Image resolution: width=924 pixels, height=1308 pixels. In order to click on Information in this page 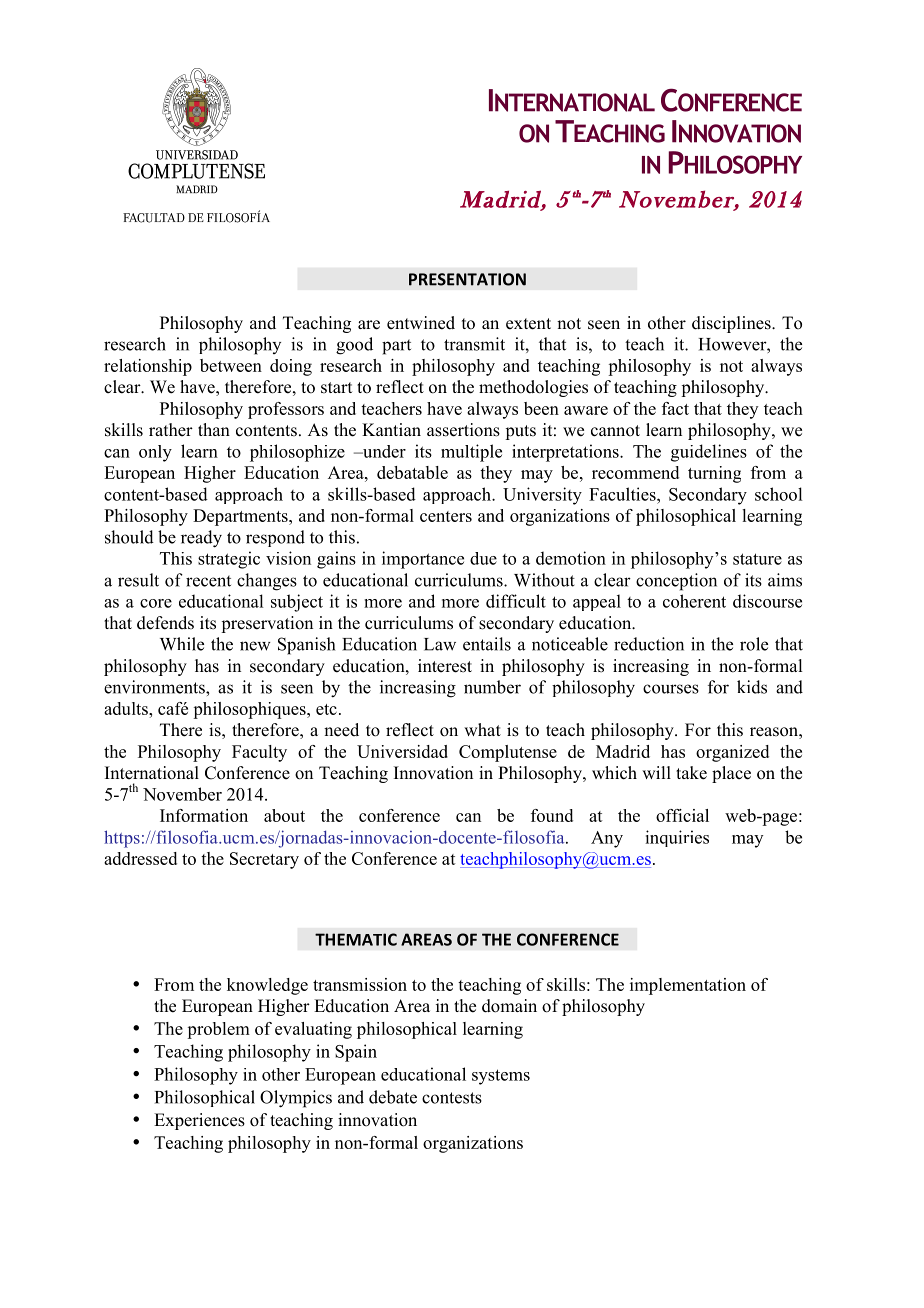, I will do `click(204, 815)`.
